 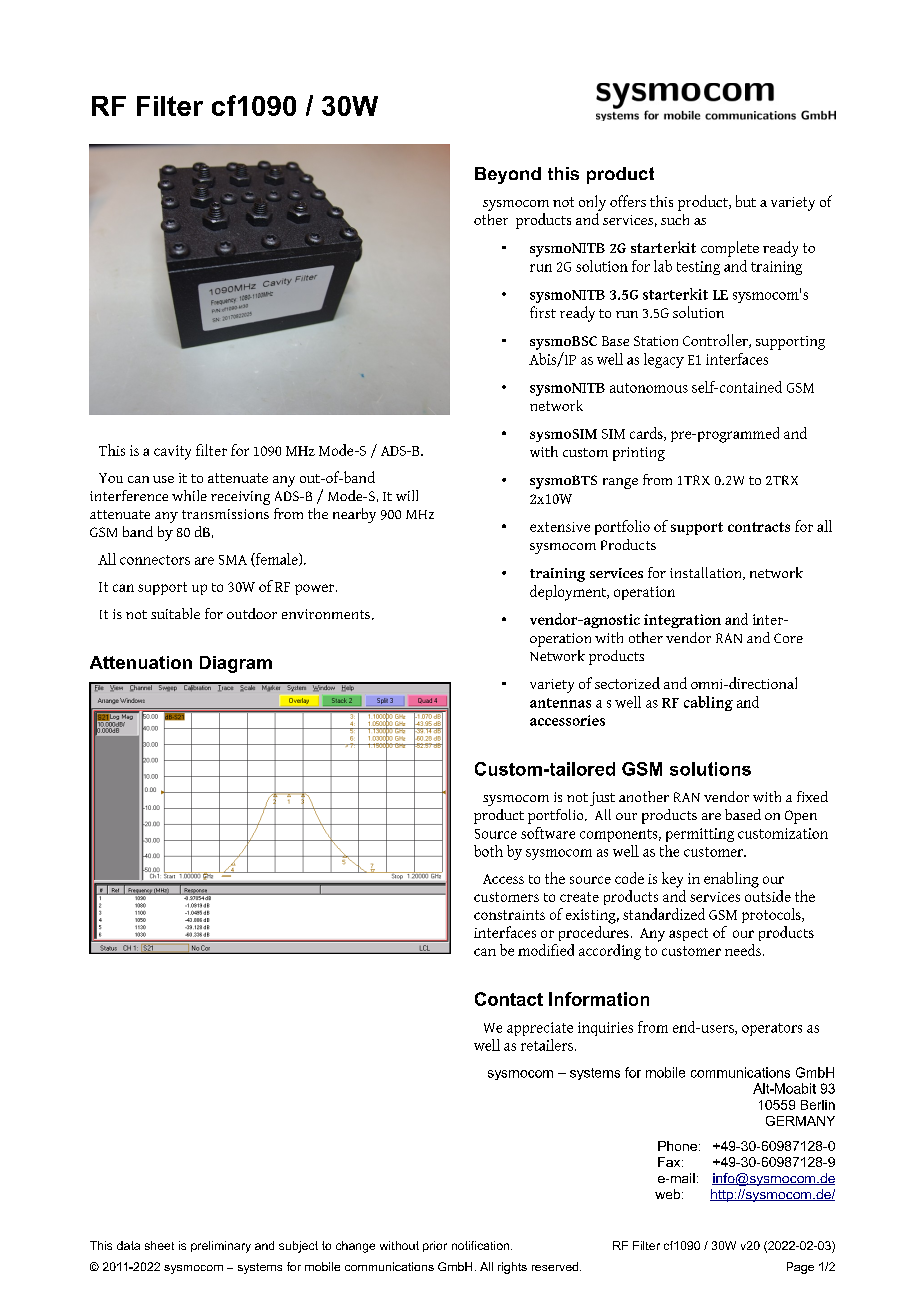 What do you see at coordinates (236, 664) in the screenshot?
I see `Diagram` at bounding box center [236, 664].
